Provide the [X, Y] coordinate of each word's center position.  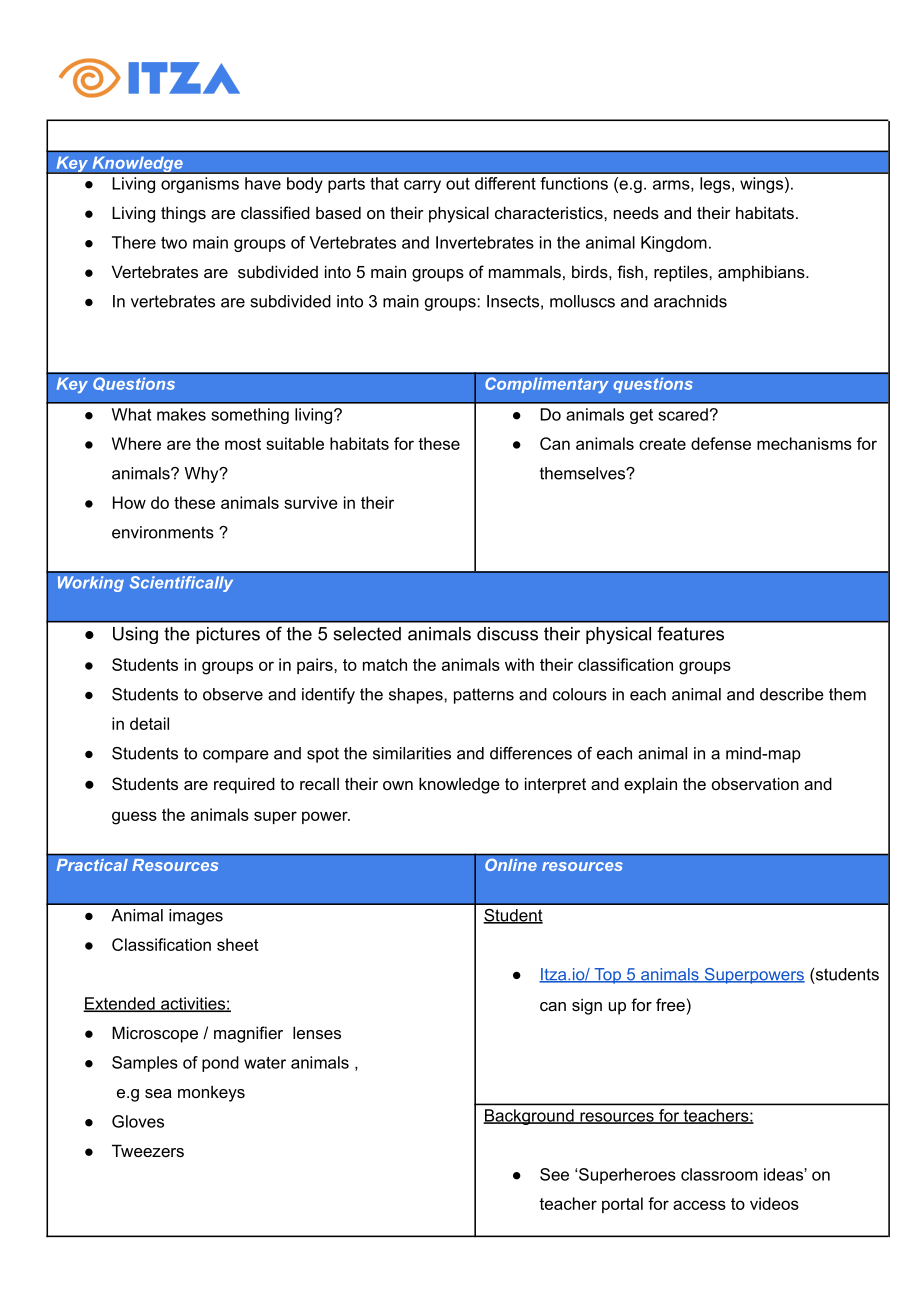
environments [163, 532]
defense [721, 443]
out [458, 184]
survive [311, 502]
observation [755, 783]
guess [134, 818]
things [183, 214]
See [554, 1174]
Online [511, 864]
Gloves [138, 1121]
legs [716, 185]
